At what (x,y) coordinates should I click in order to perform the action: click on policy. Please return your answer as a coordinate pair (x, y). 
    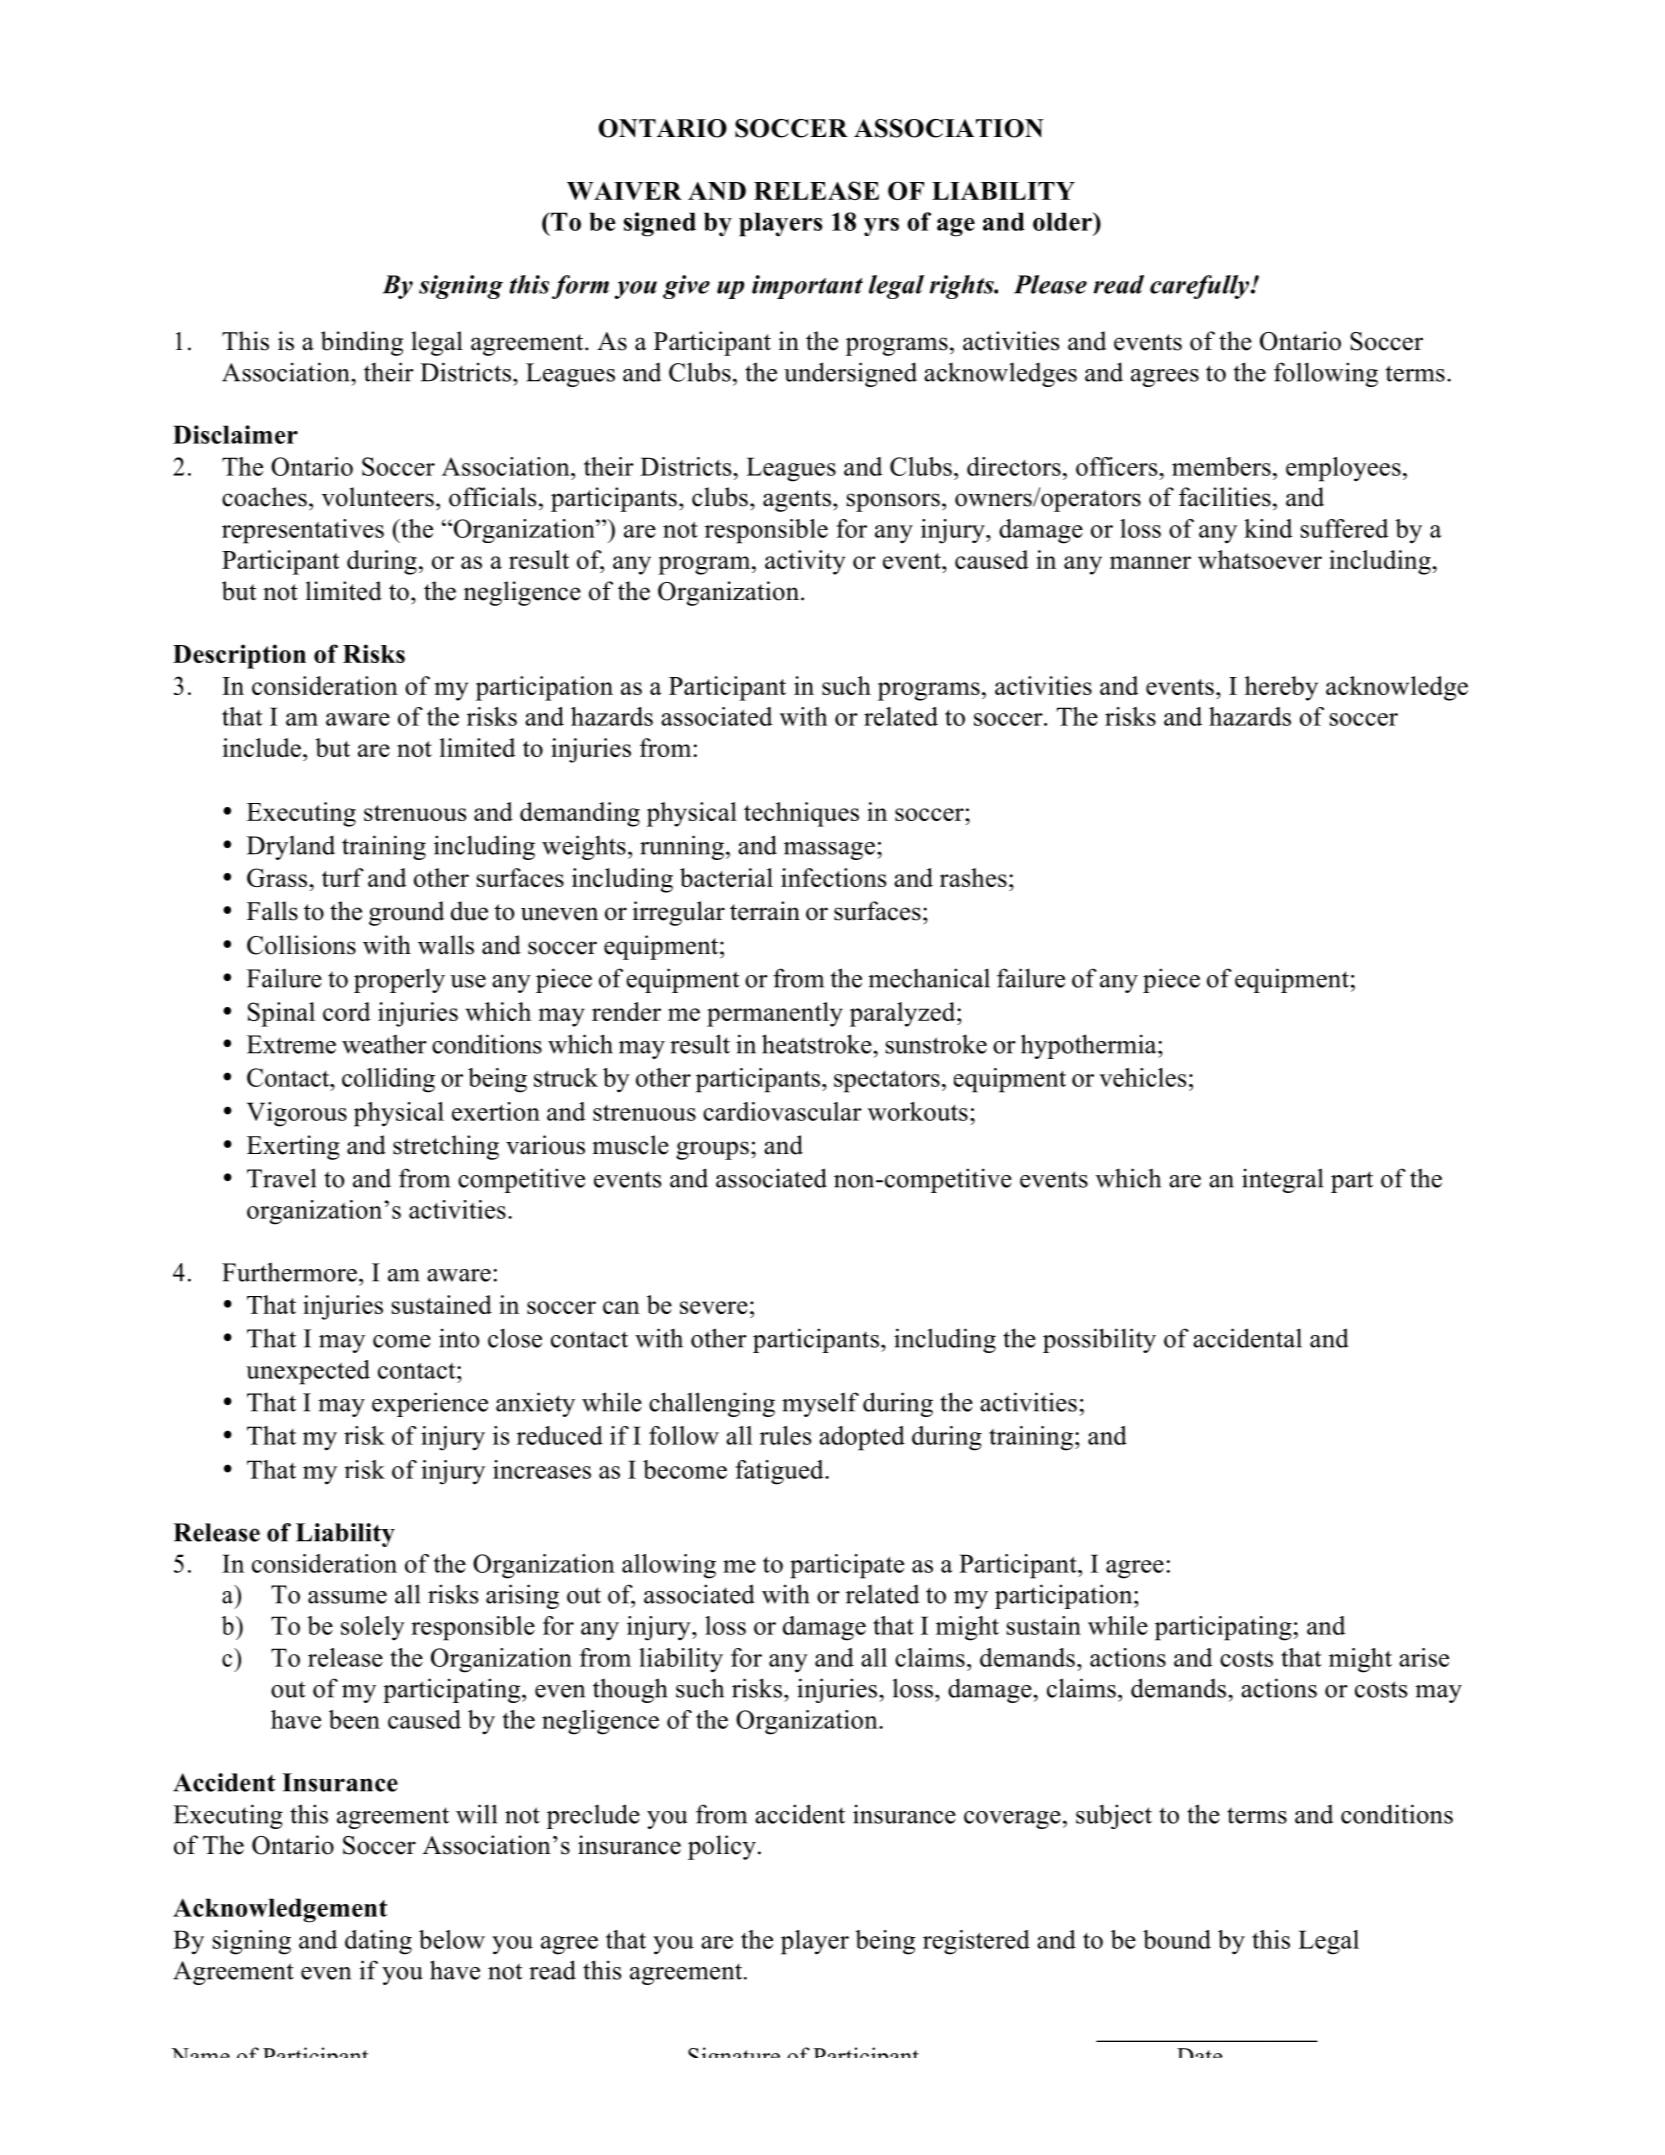
    Looking at the image, I should click on (722, 1847).
